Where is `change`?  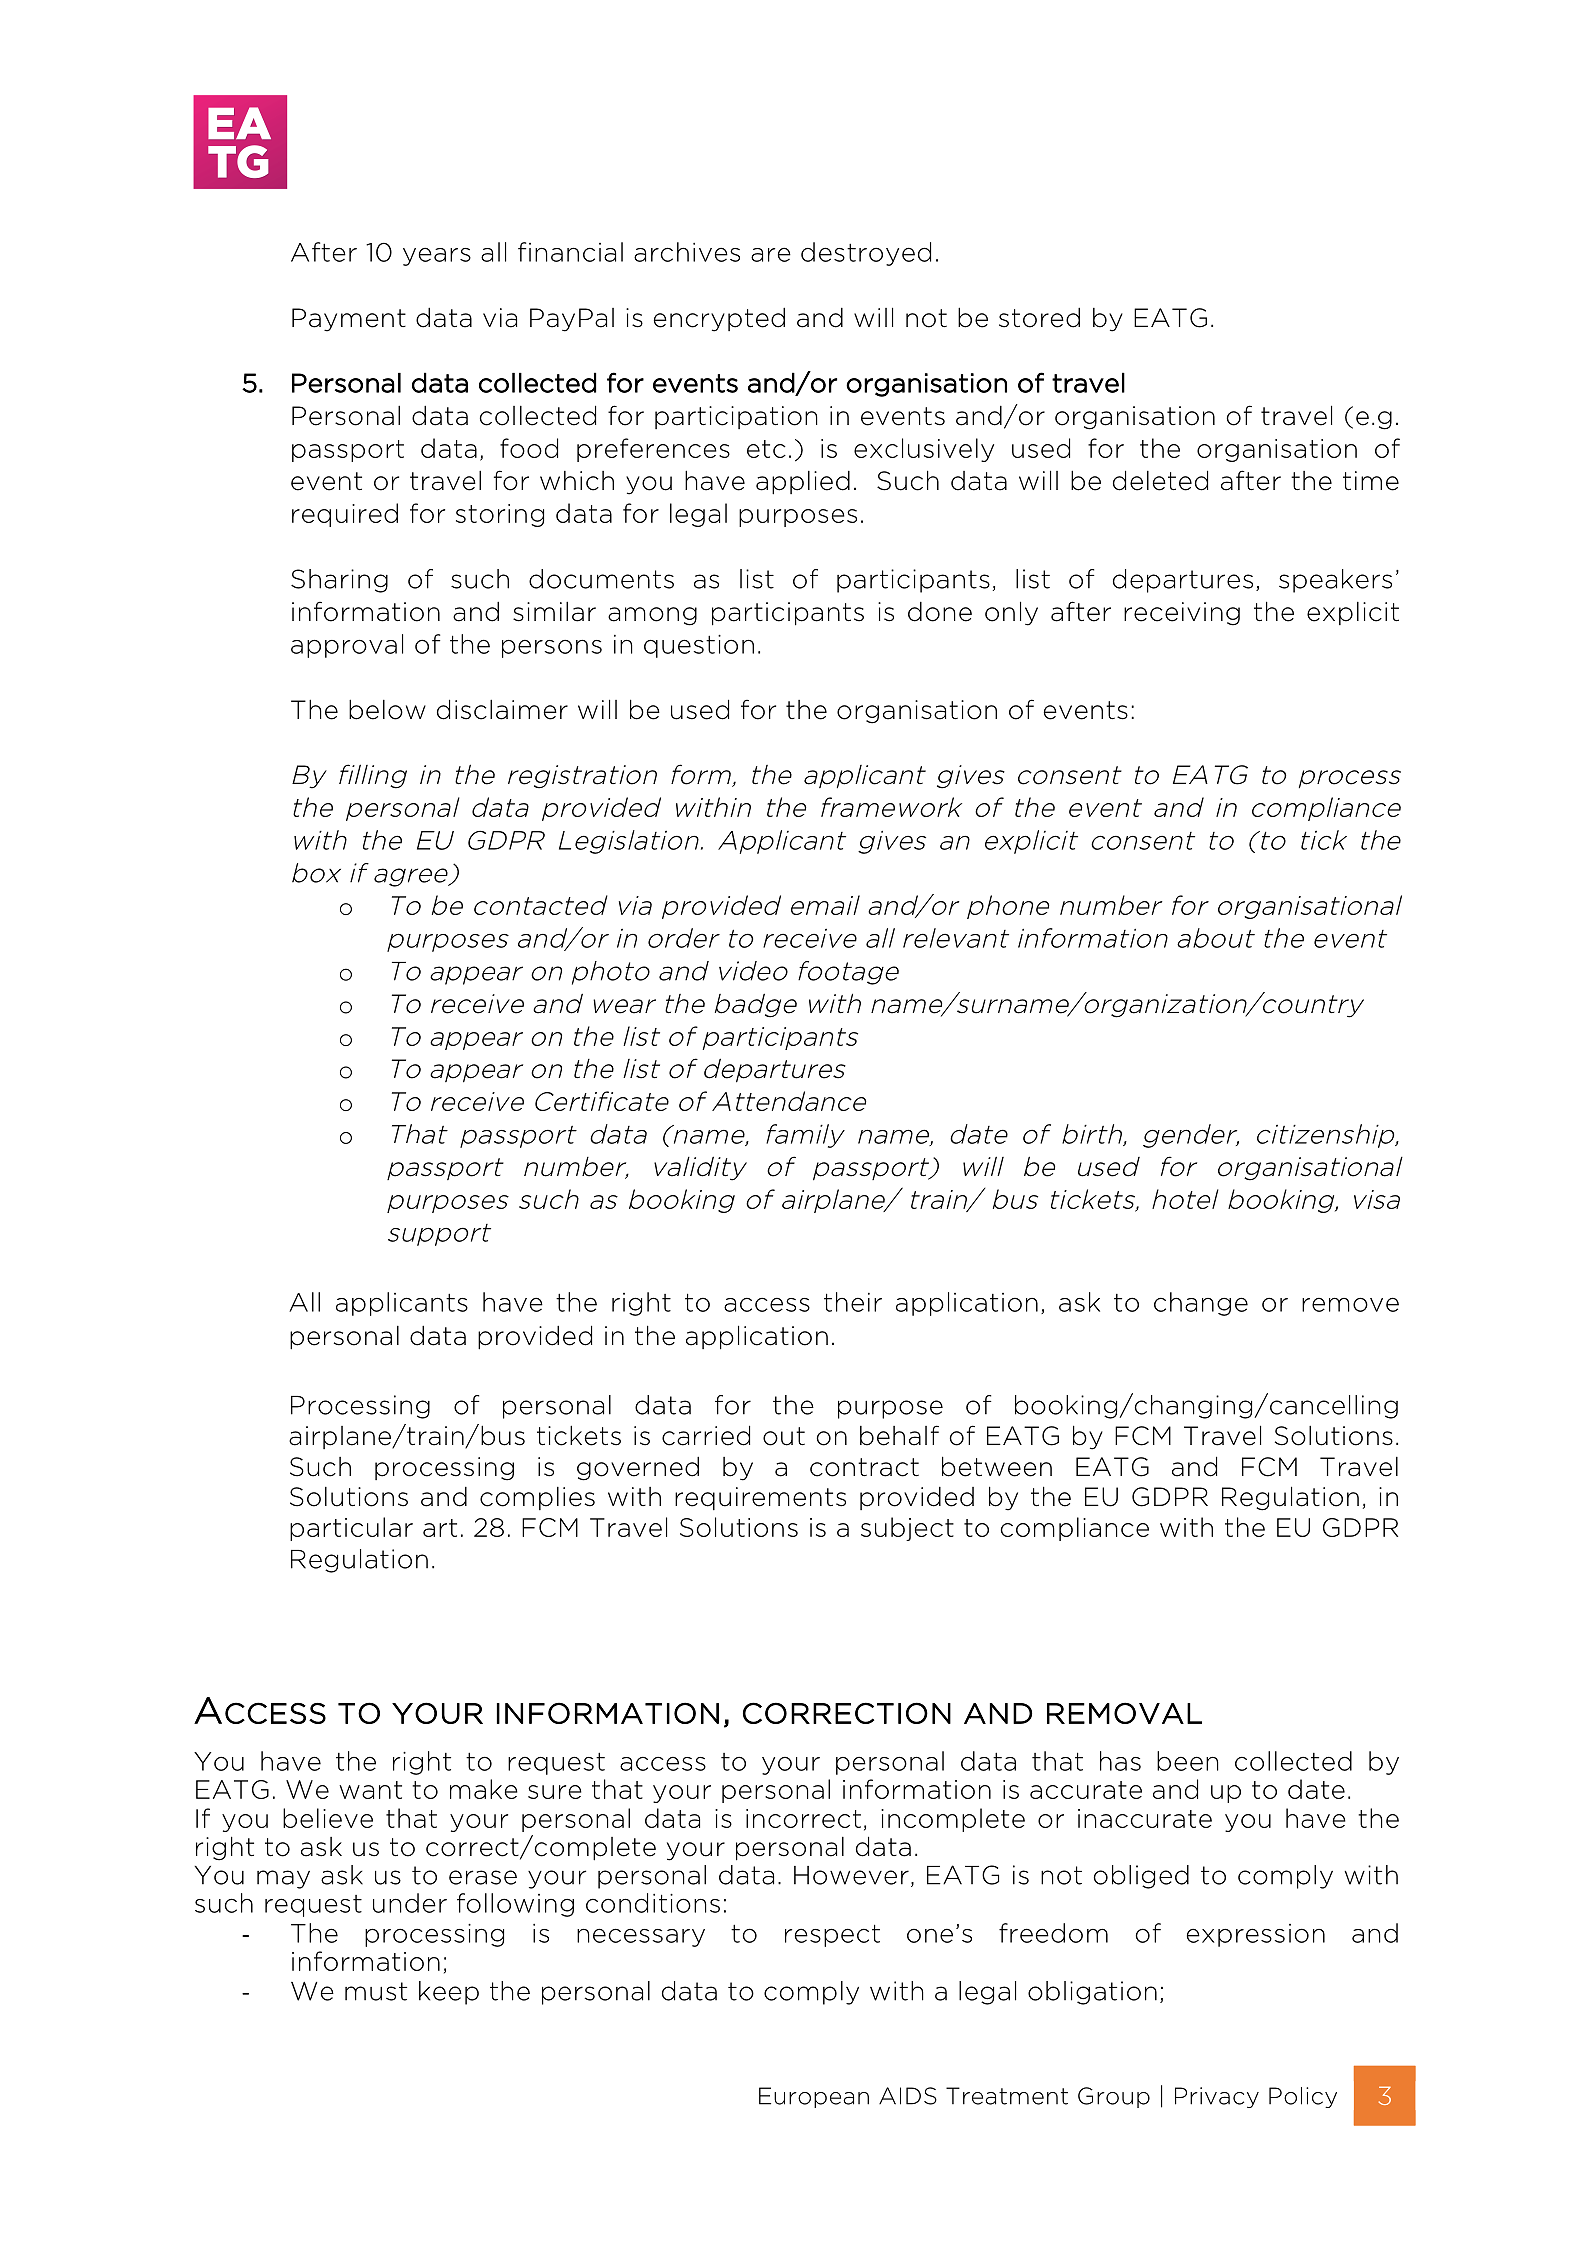
change is located at coordinates (1201, 1304).
